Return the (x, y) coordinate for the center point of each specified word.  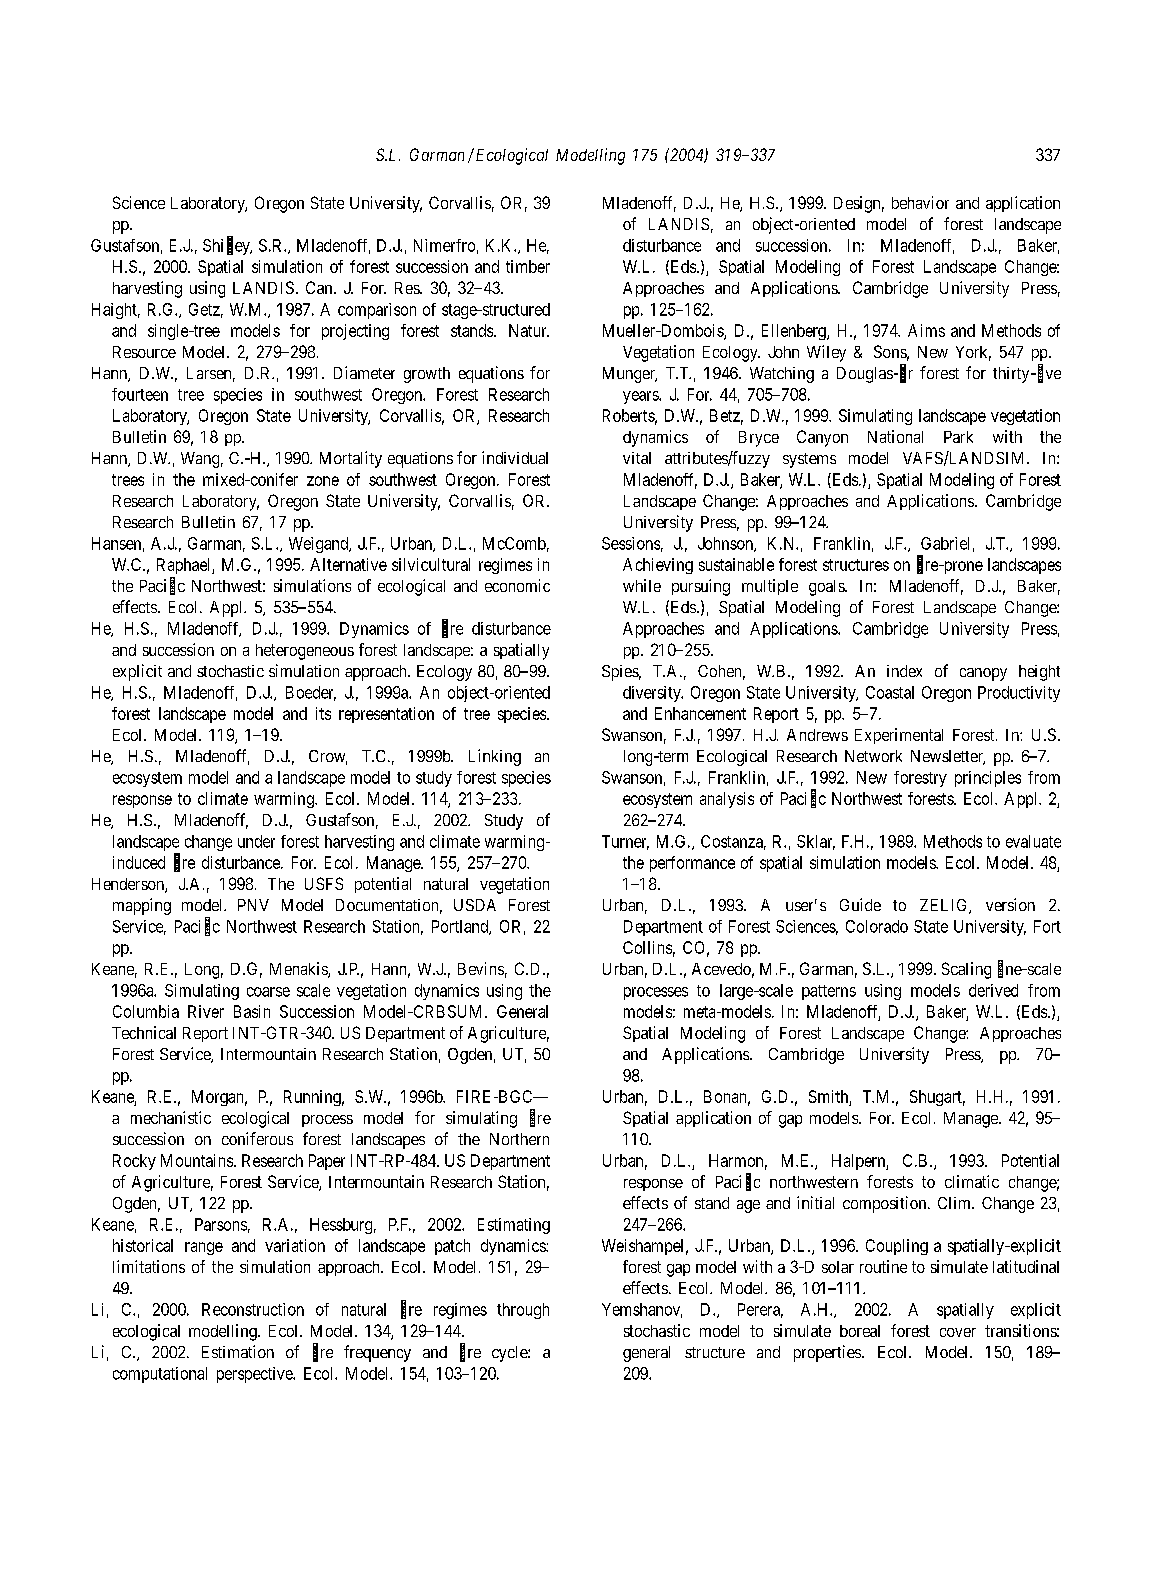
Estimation (238, 1351)
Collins (647, 947)
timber (528, 266)
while (642, 585)
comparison (377, 311)
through (523, 1311)
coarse (268, 992)
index (904, 671)
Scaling (966, 970)
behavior (920, 202)
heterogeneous (305, 652)
